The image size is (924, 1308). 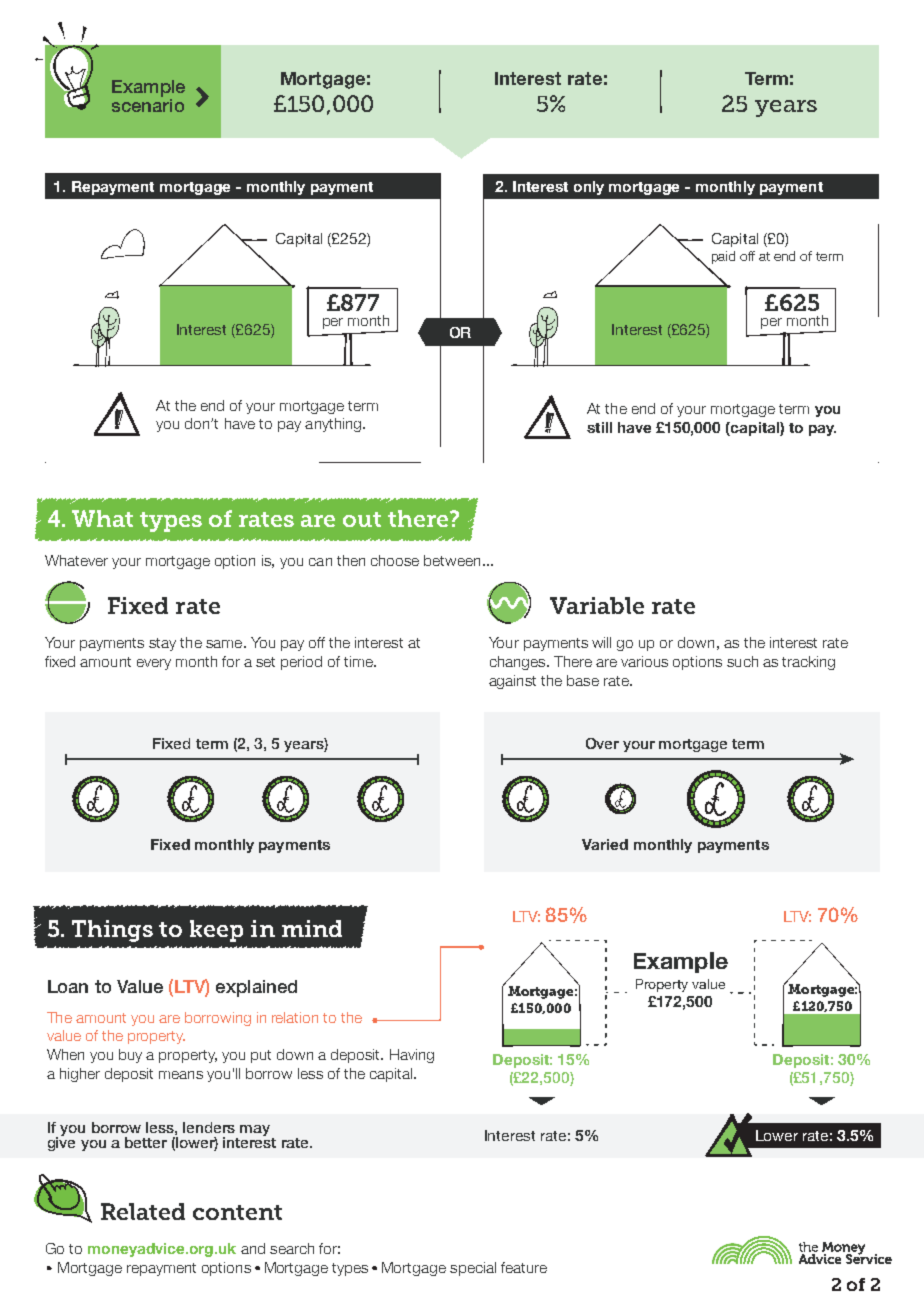 What do you see at coordinates (524, 1267) in the page?
I see `feature` at bounding box center [524, 1267].
